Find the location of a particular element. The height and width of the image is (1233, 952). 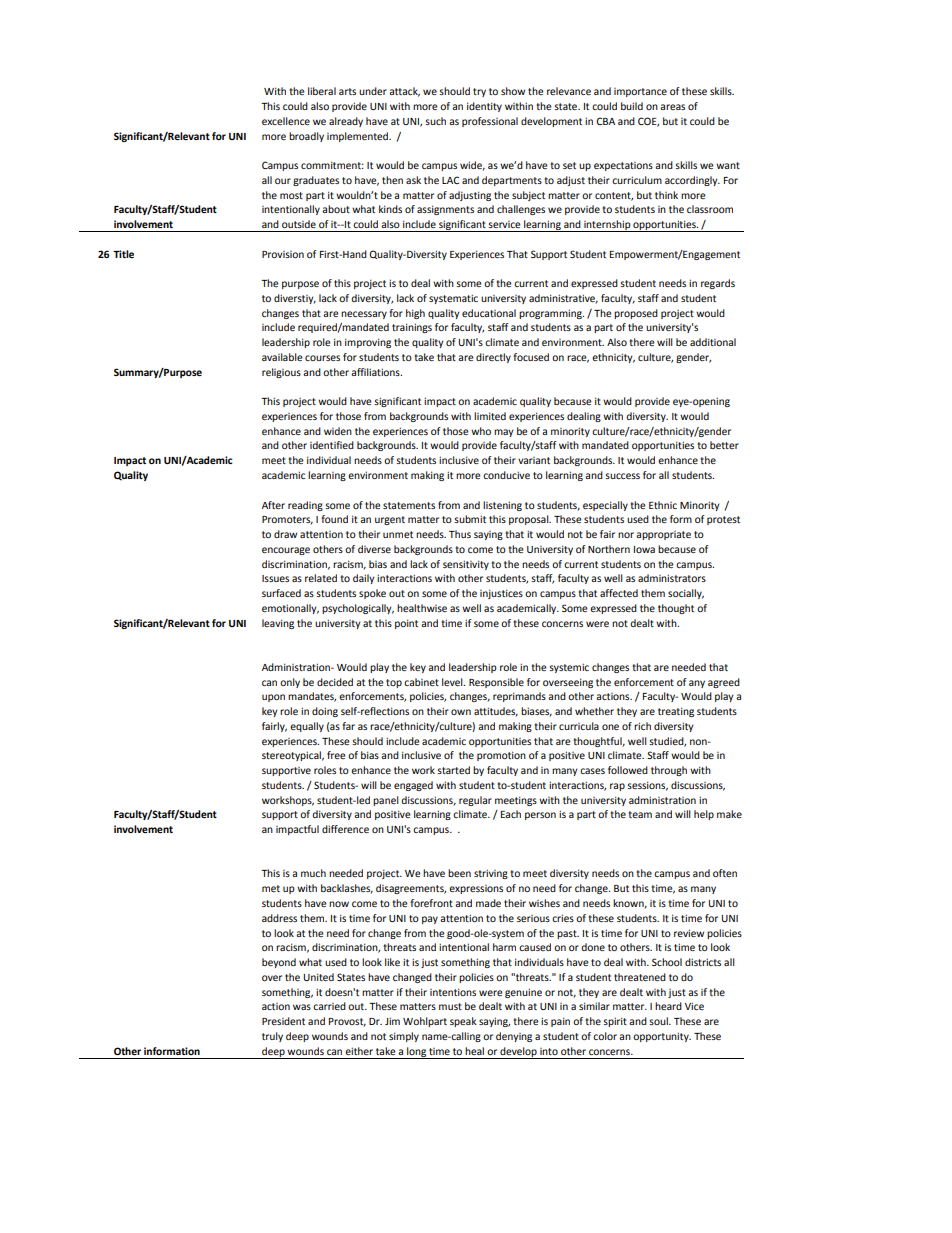

been is located at coordinates (459, 873).
